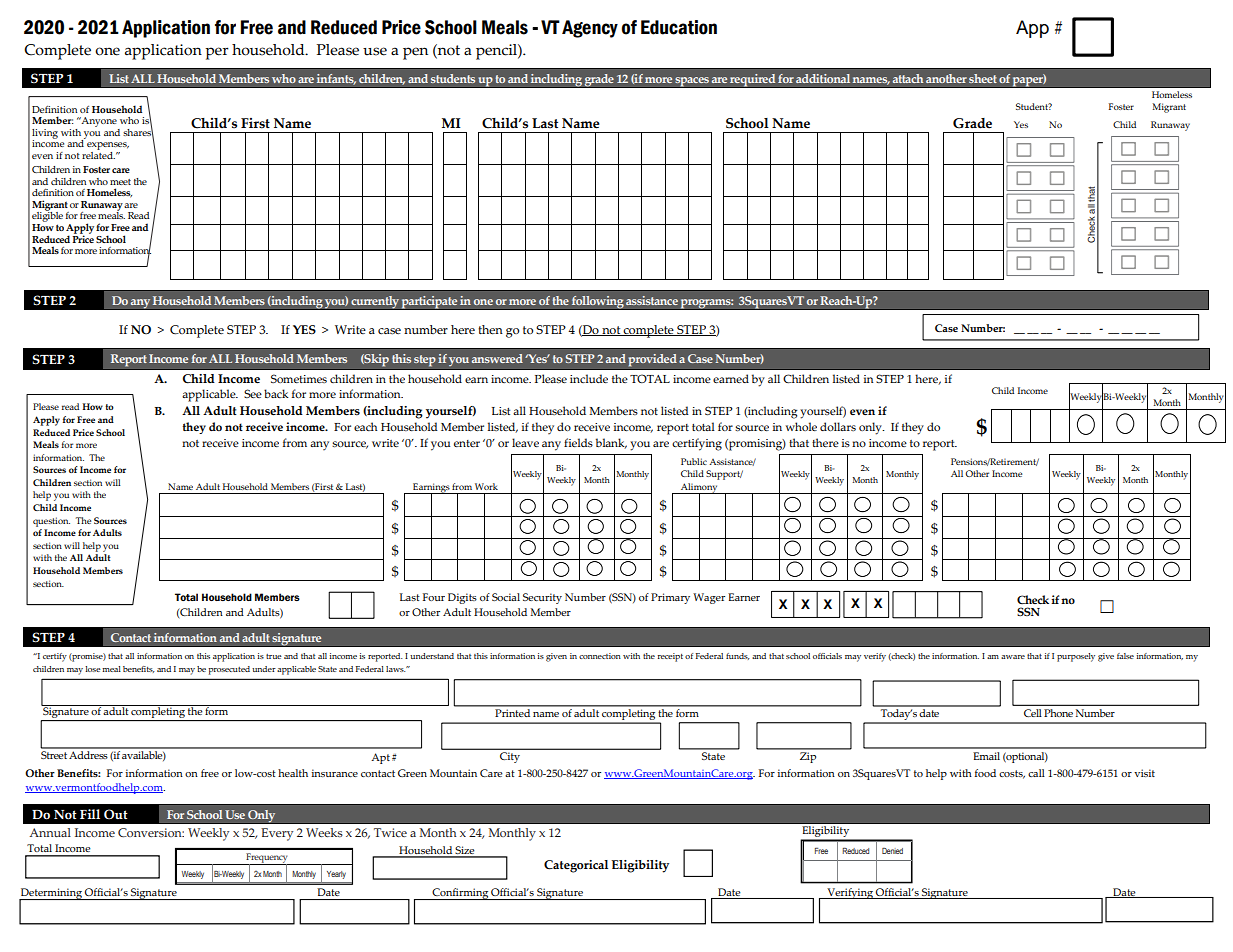 This screenshot has height=952, width=1233. Describe the element at coordinates (120, 182) in the screenshot. I see `meet` at that location.
